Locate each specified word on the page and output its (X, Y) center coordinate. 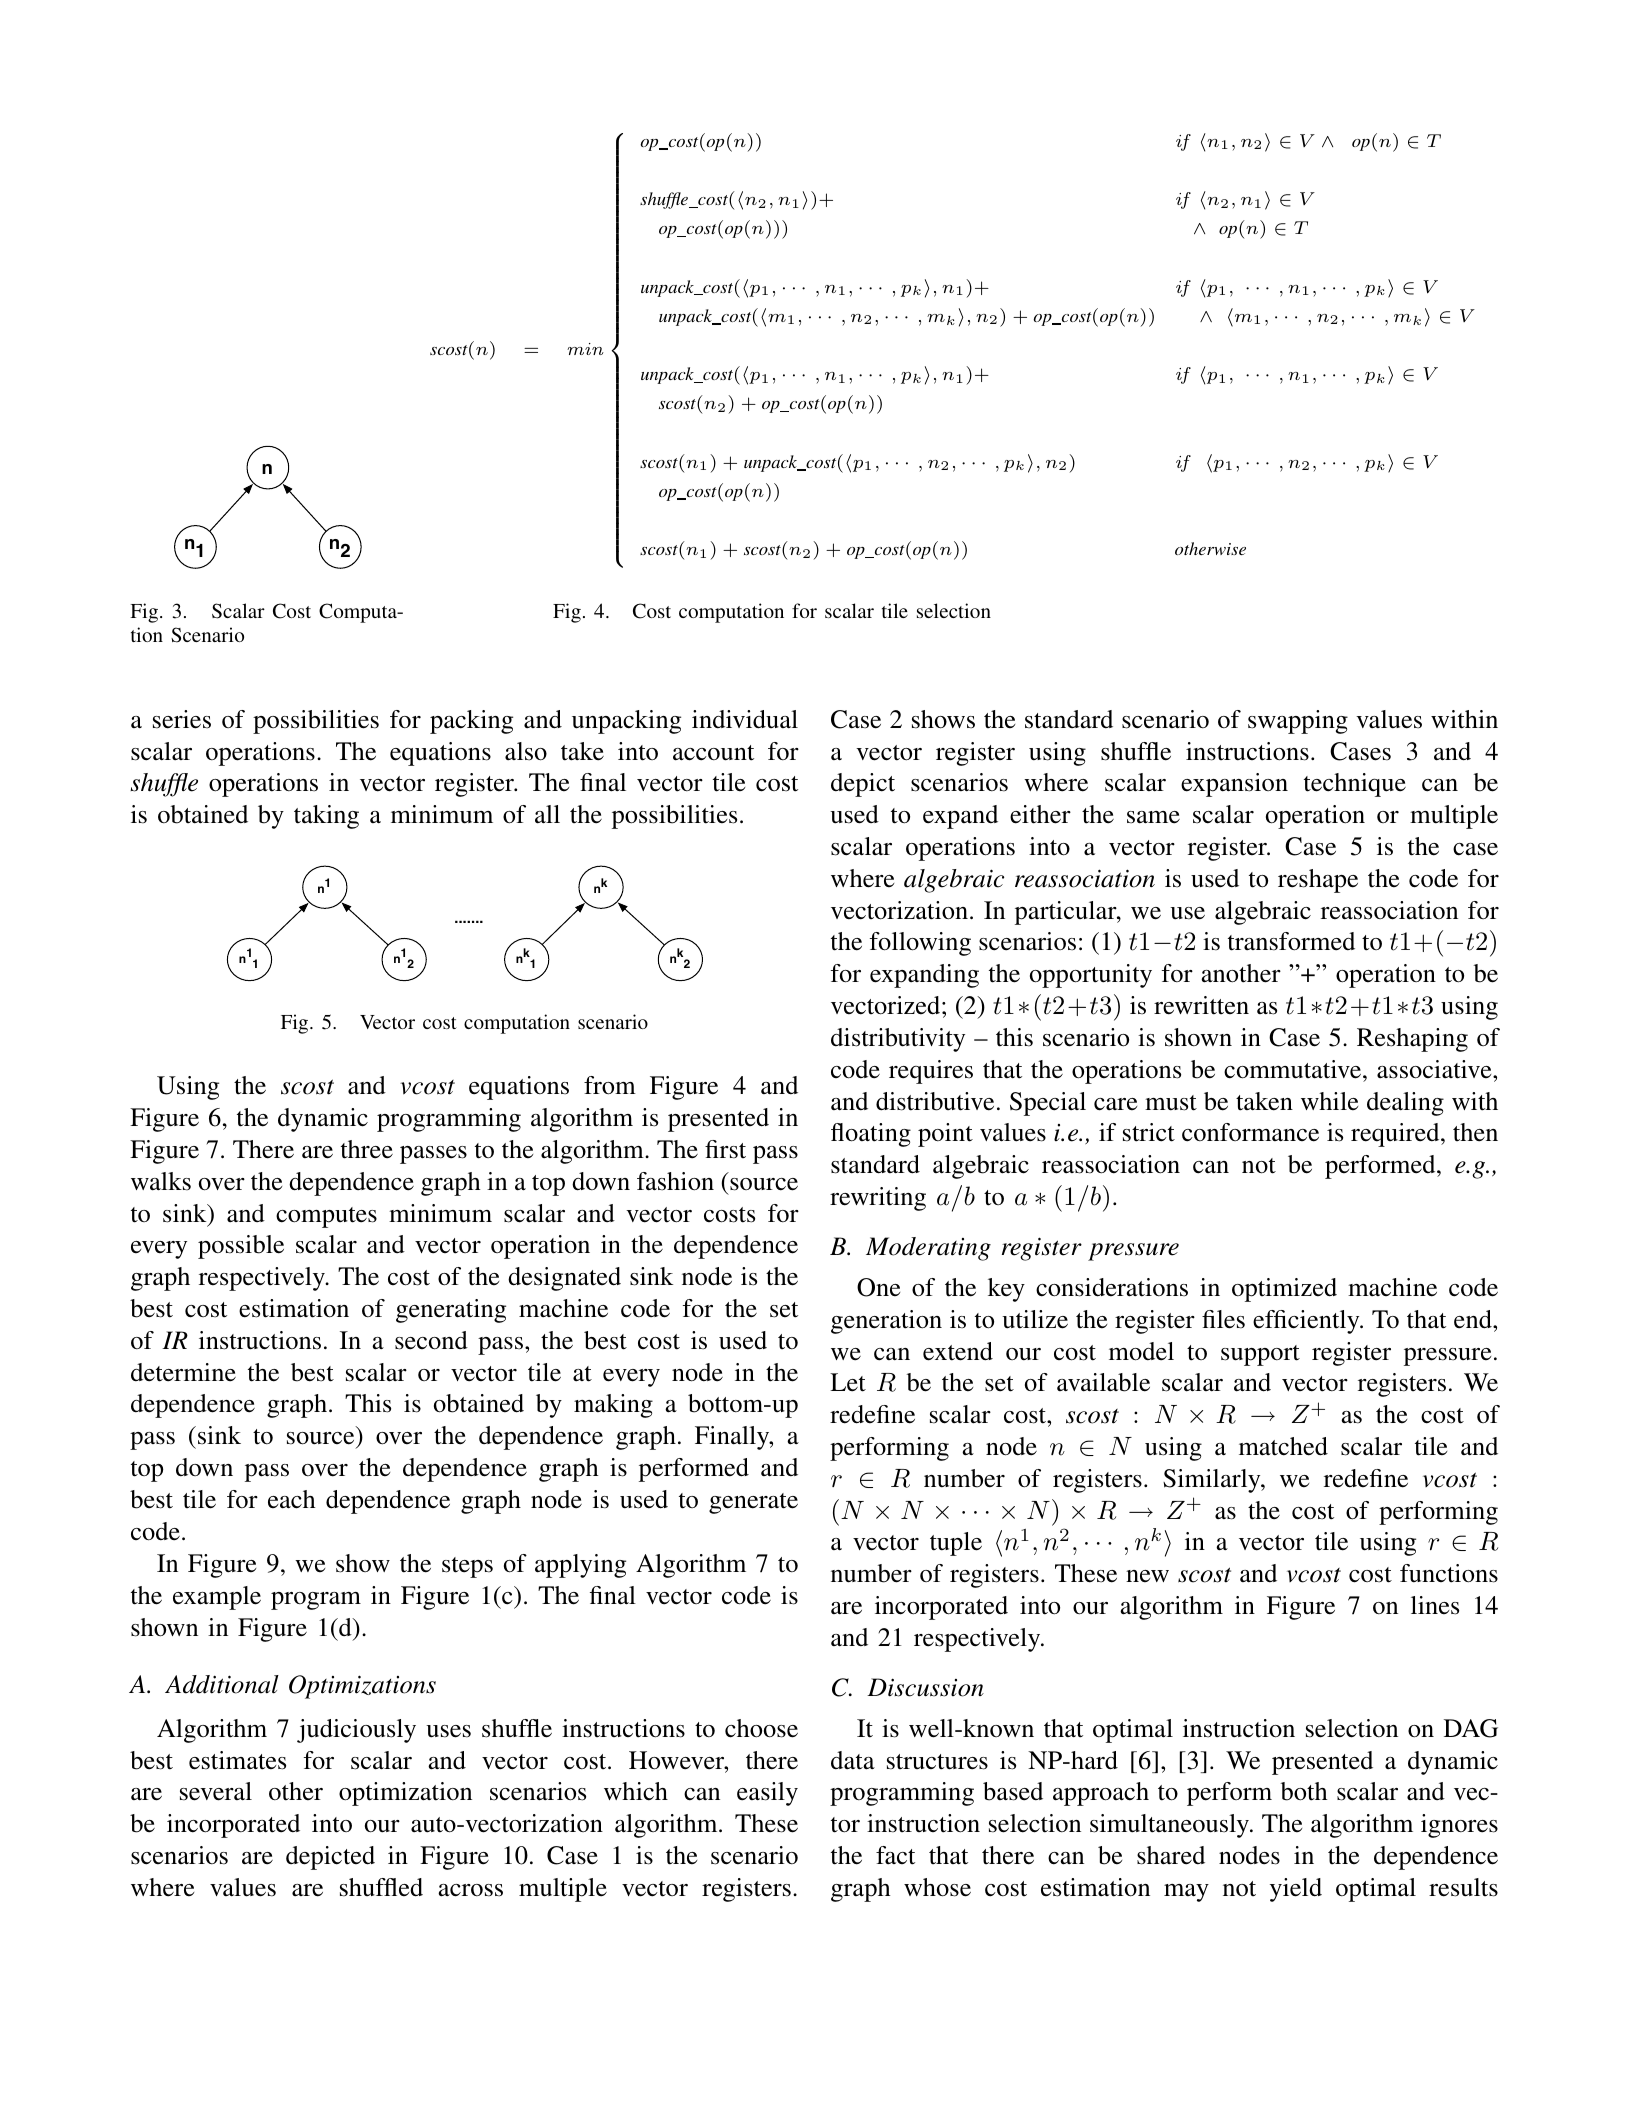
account (713, 753)
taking (326, 817)
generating (451, 1311)
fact (895, 1855)
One (878, 1287)
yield (1296, 1890)
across (470, 1890)
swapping (1298, 722)
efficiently (1307, 1322)
